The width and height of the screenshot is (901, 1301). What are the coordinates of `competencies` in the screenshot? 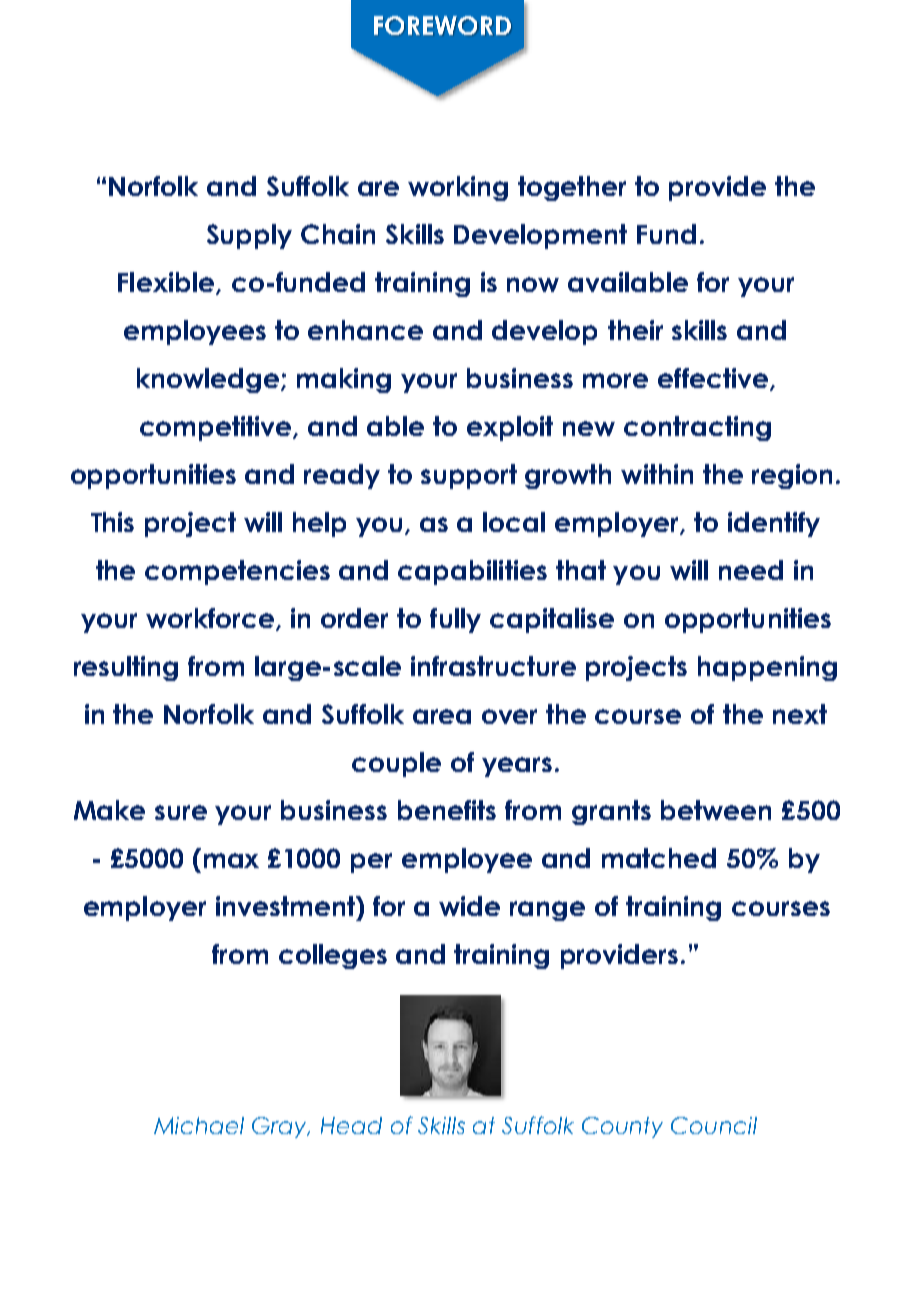 It's located at (237, 572).
